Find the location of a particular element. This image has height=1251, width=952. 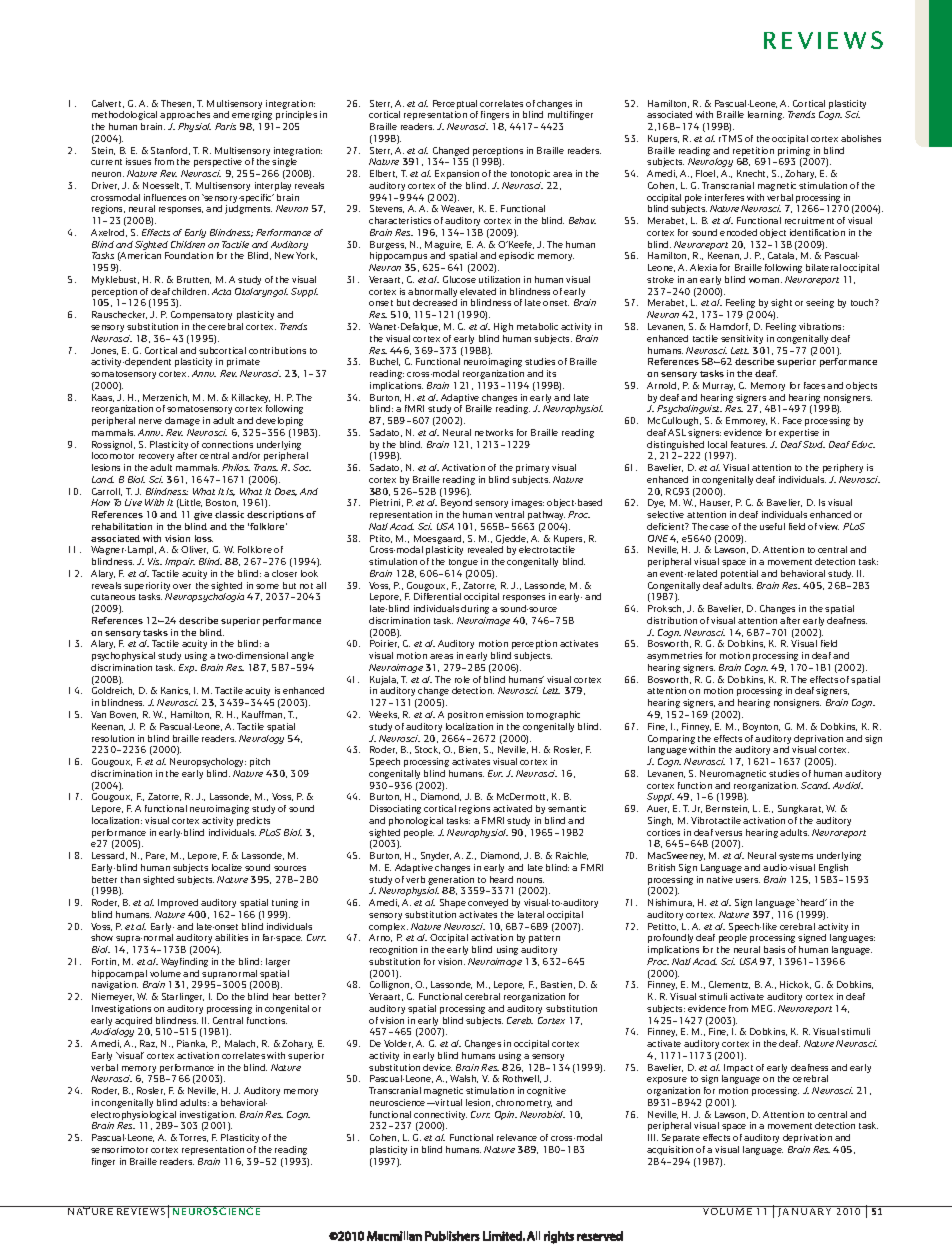

Torres is located at coordinates (193, 1138).
